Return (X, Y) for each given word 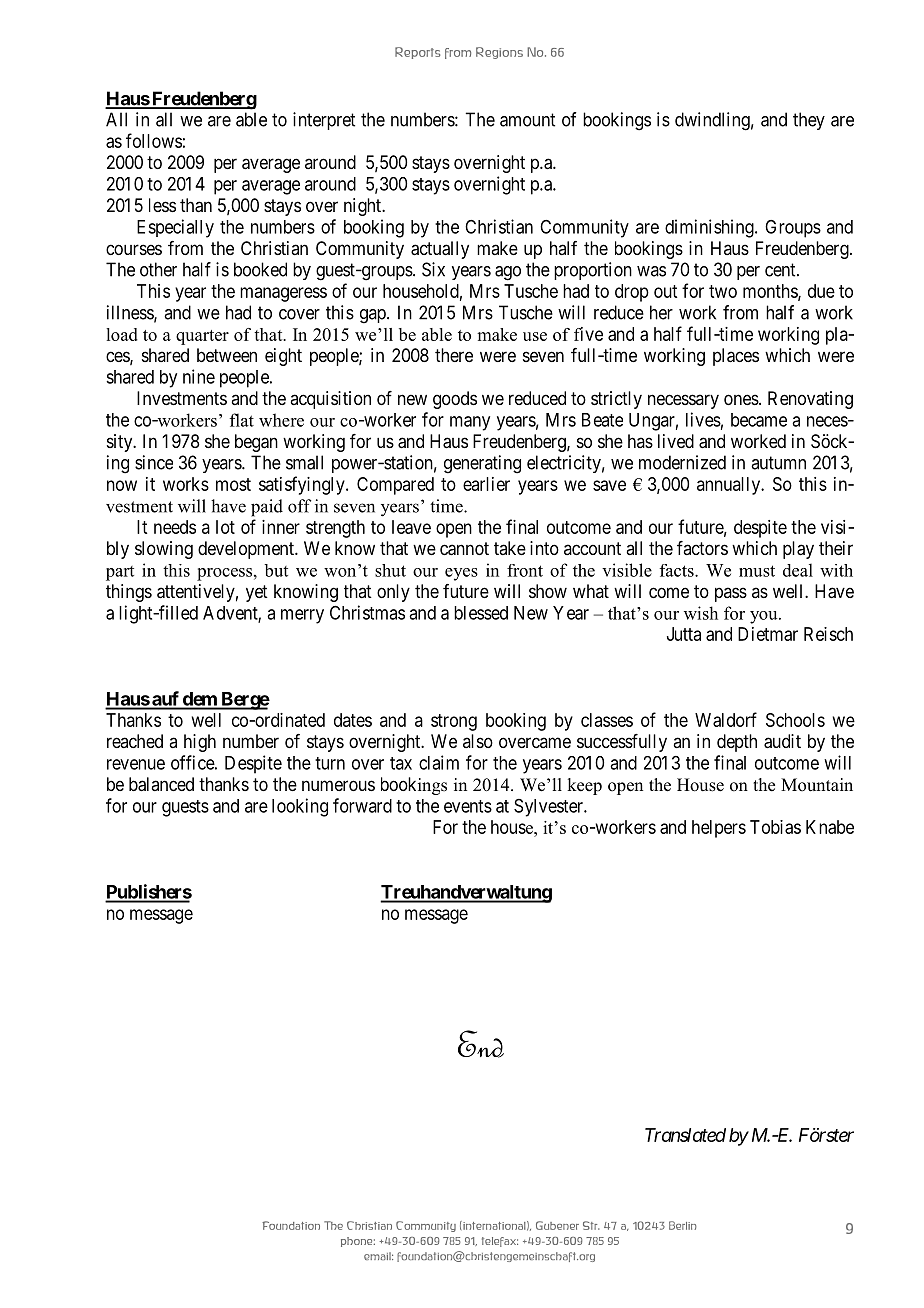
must (757, 571)
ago (508, 273)
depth (737, 743)
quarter (202, 337)
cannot (464, 549)
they (809, 121)
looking (300, 807)
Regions (499, 53)
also (478, 741)
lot (225, 527)
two (723, 291)
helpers (719, 829)
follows (154, 140)
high (200, 743)
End (481, 1044)
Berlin (683, 1225)
